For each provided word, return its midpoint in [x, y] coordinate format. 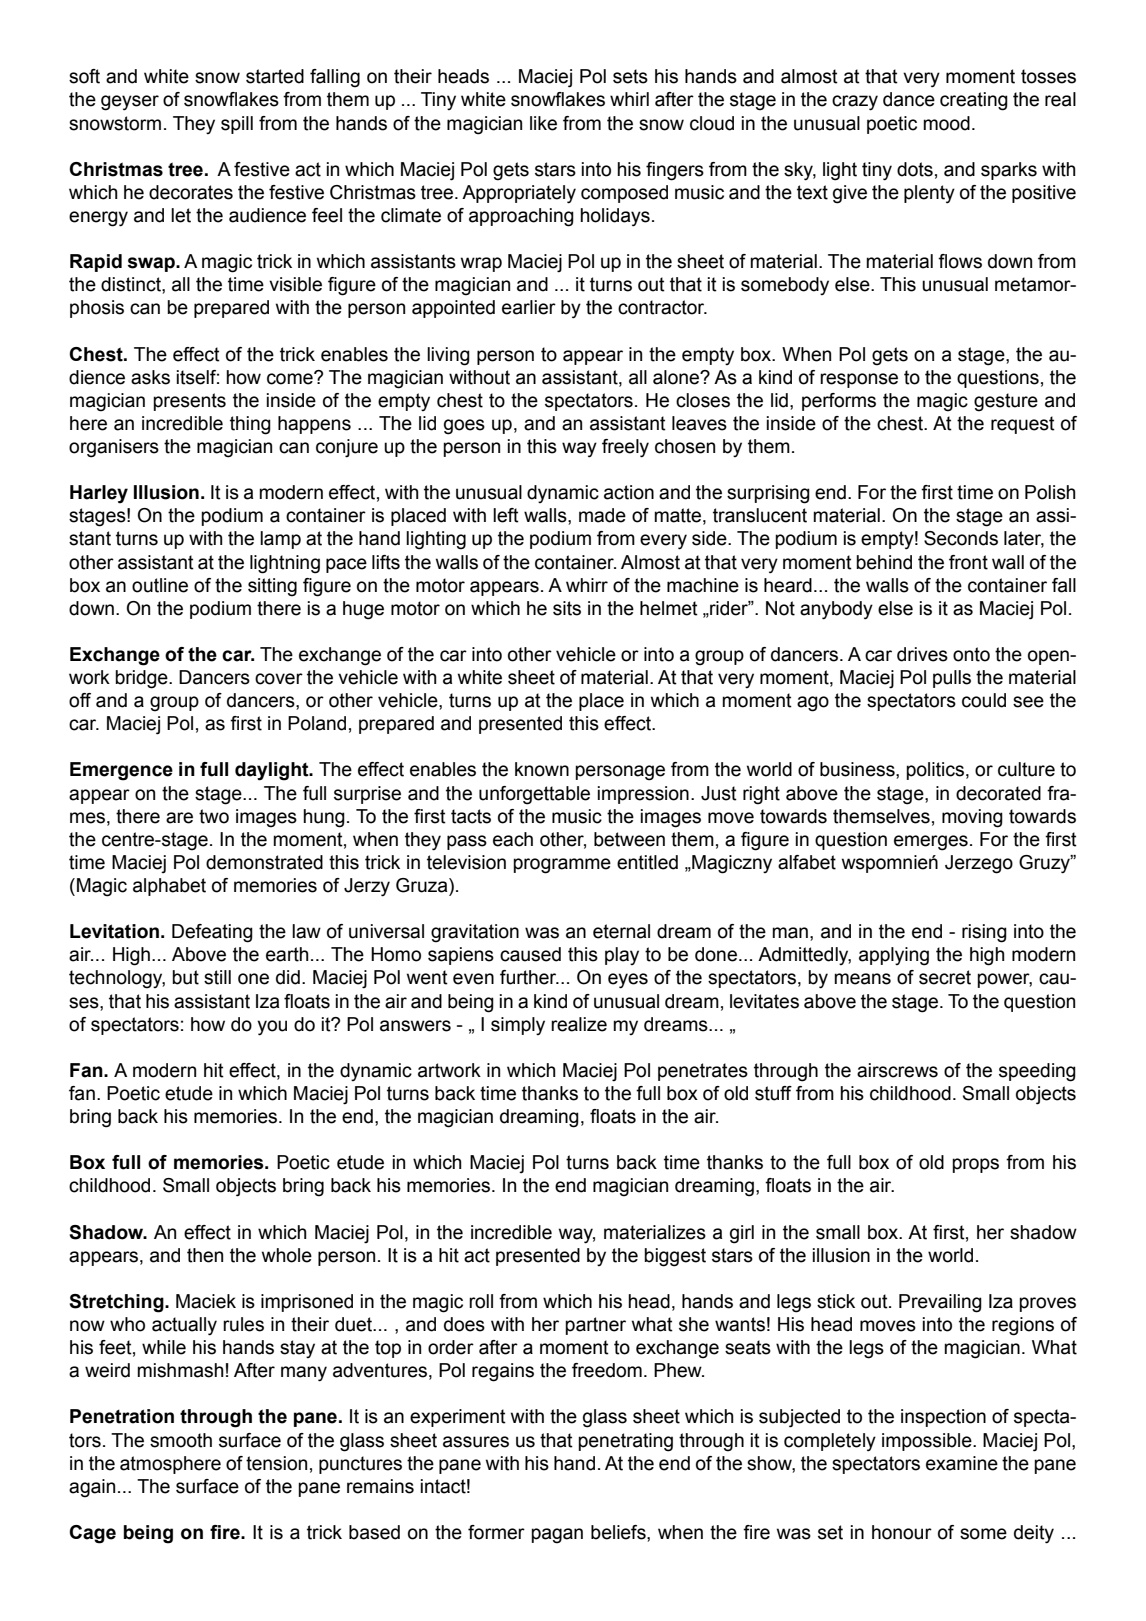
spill [237, 125]
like [543, 123]
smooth [181, 1440]
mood [946, 123]
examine [962, 1463]
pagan [557, 1536]
